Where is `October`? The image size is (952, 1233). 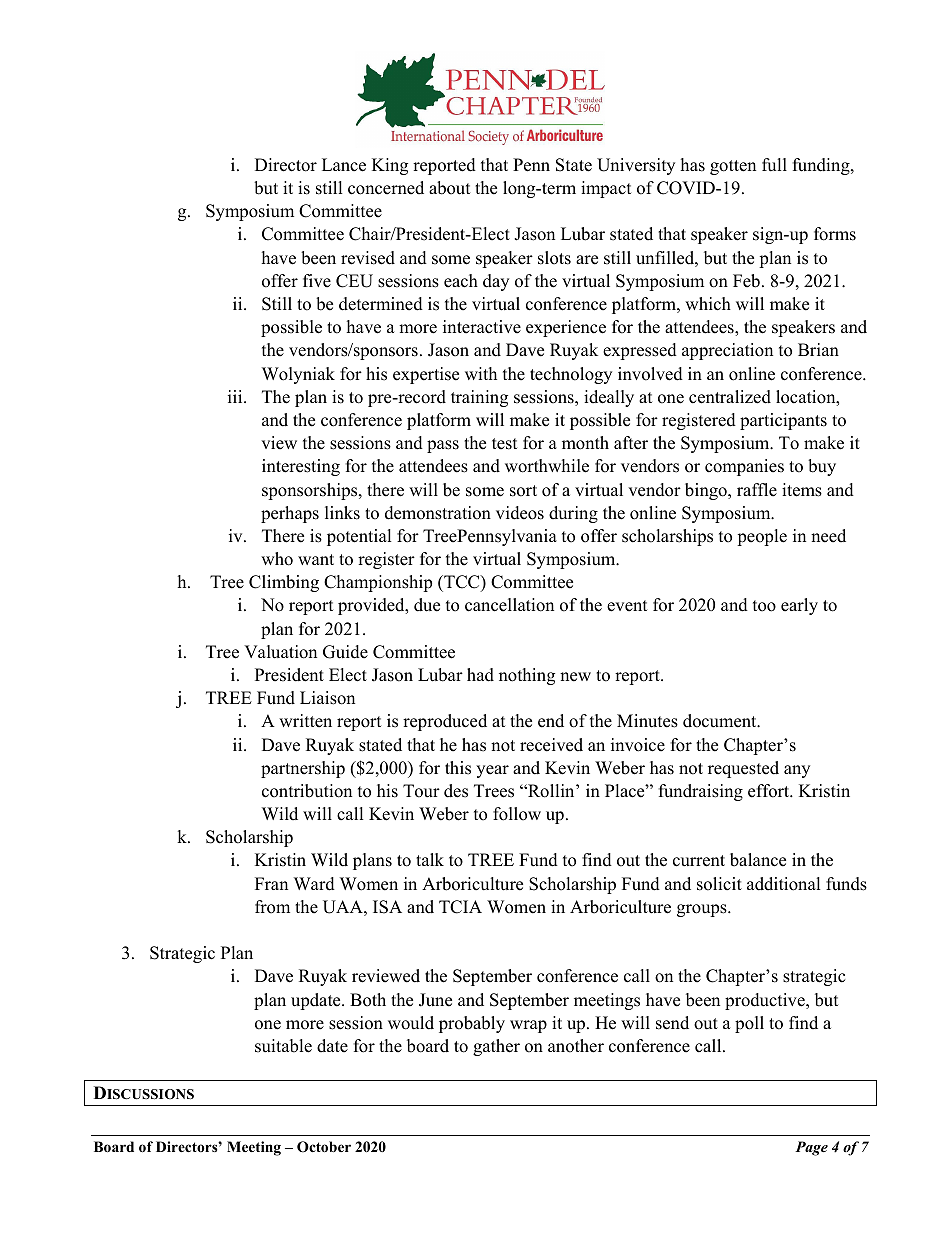 October is located at coordinates (324, 1147).
